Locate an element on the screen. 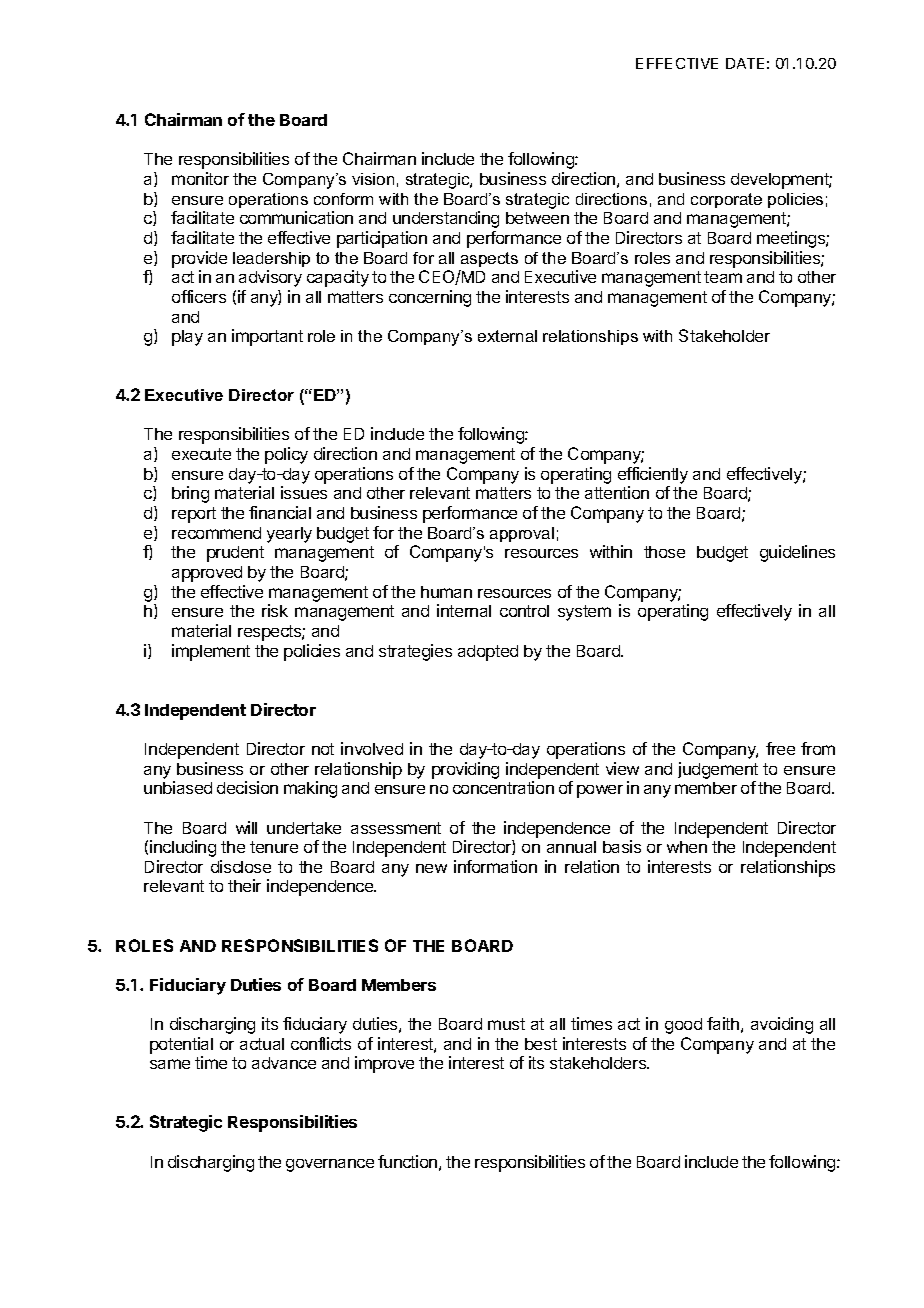  efficiently is located at coordinates (653, 475).
